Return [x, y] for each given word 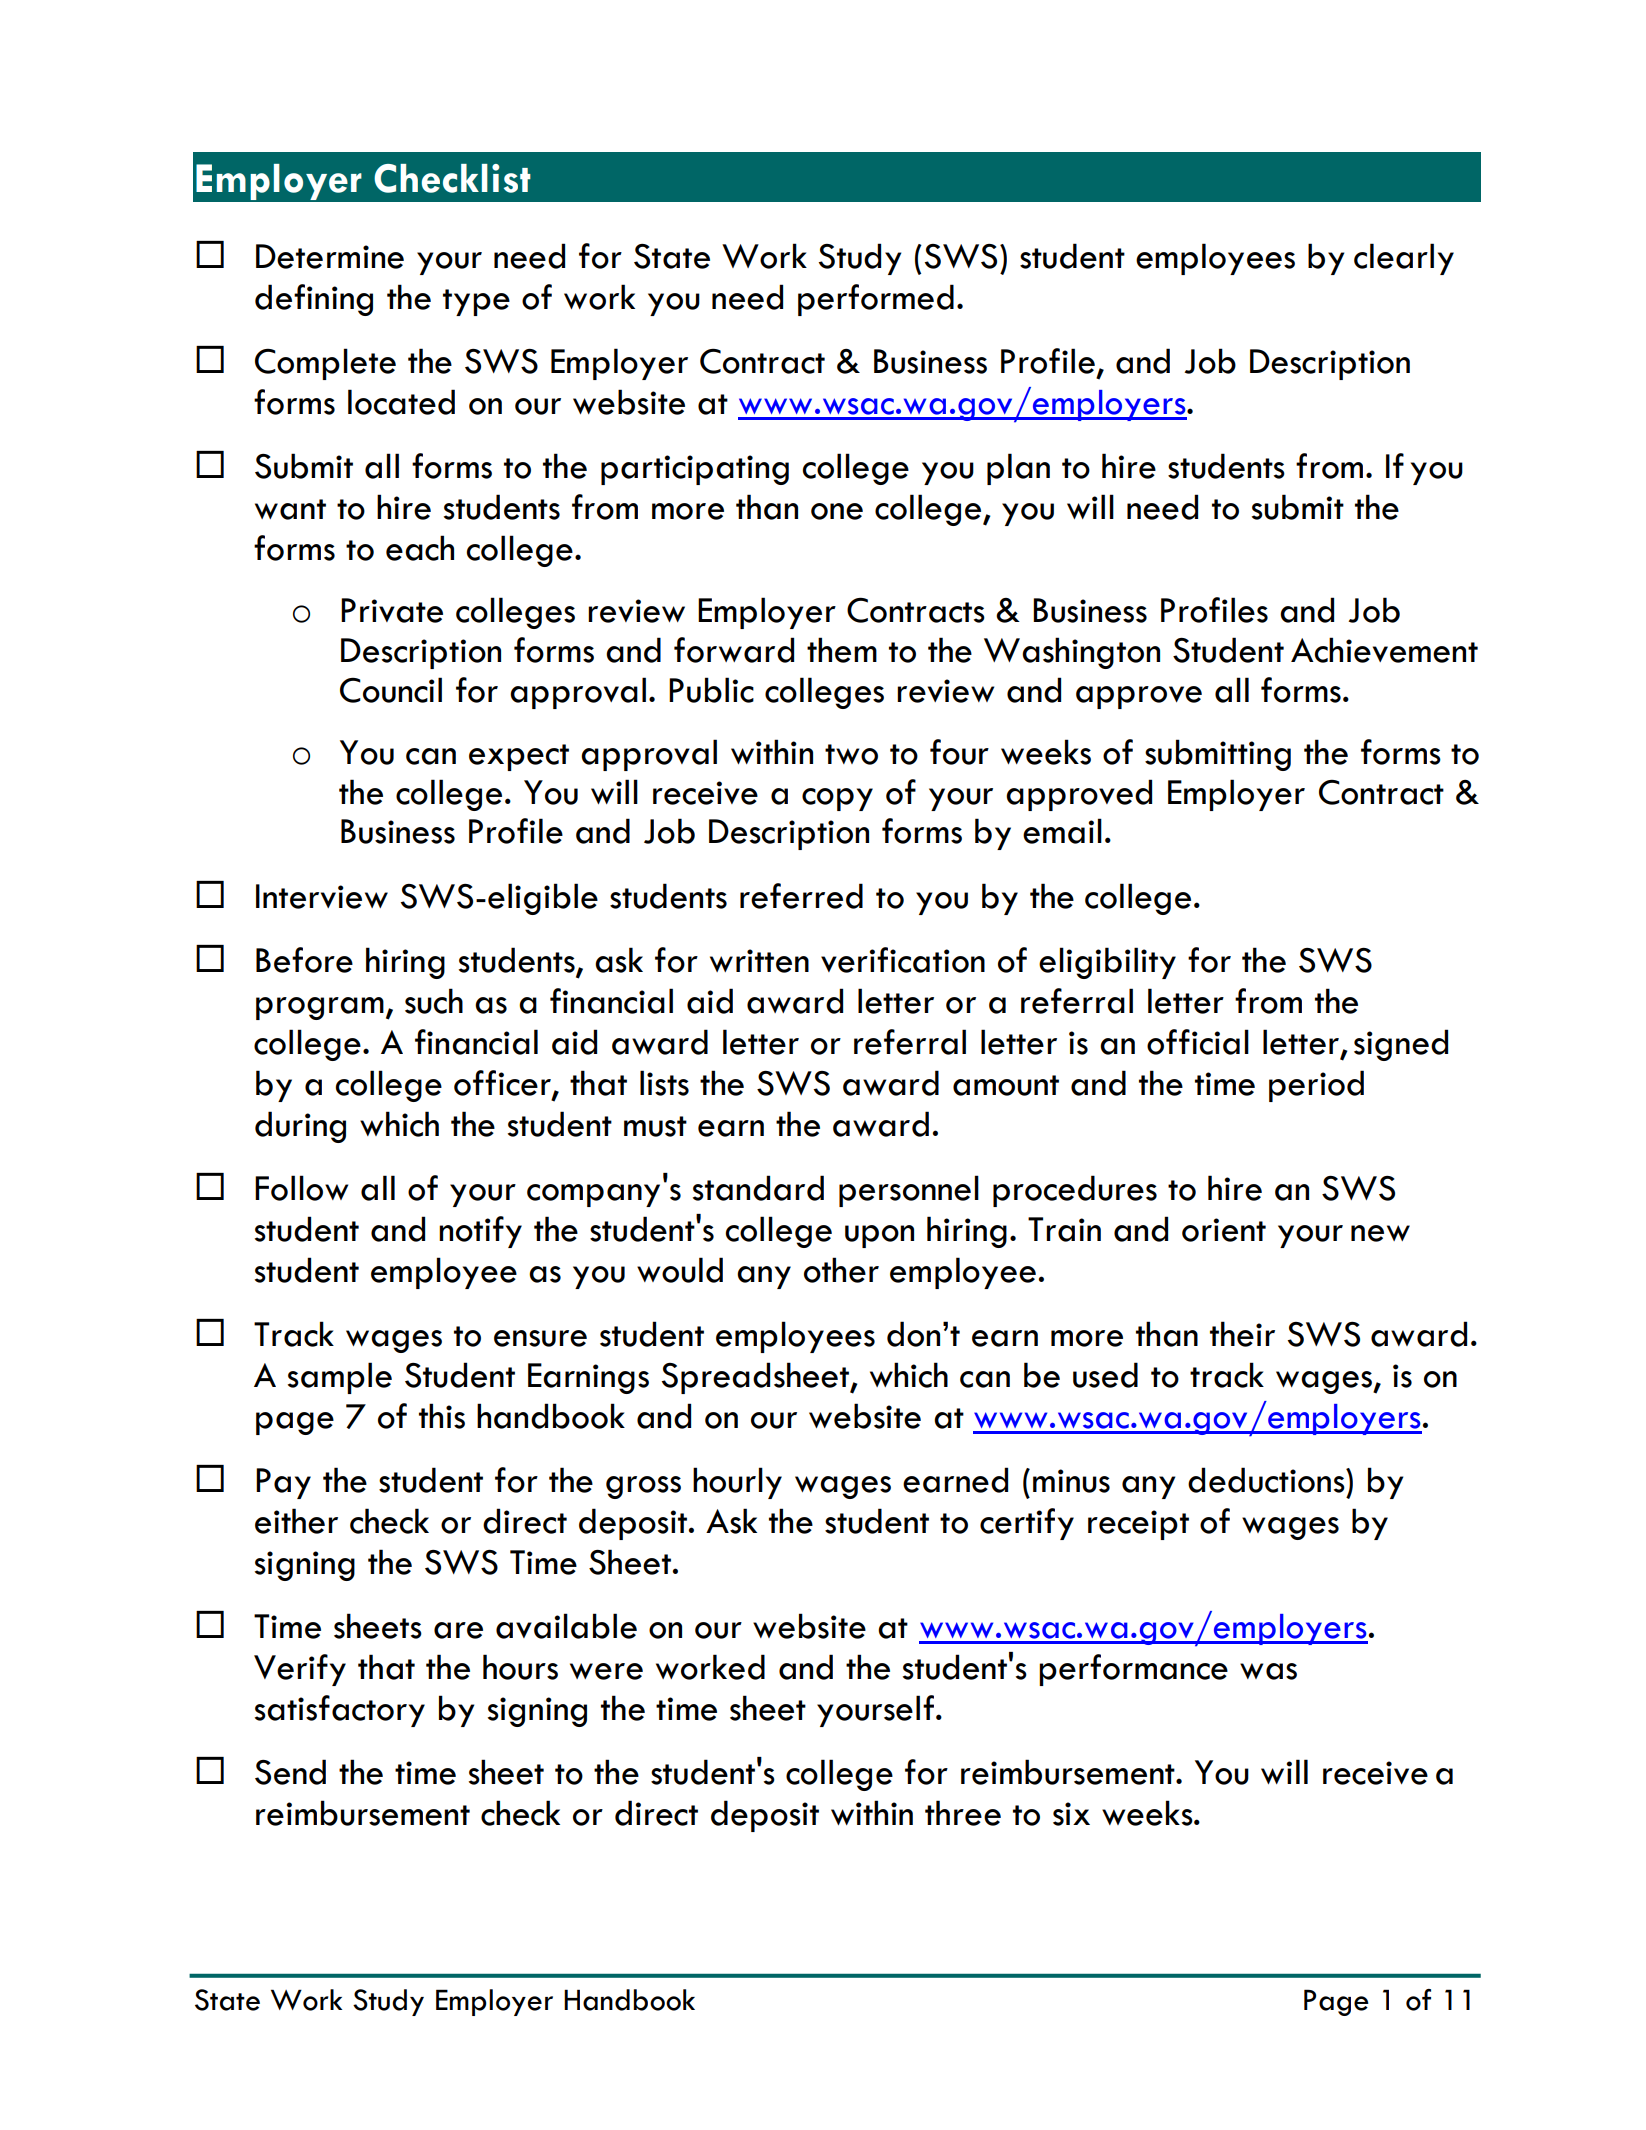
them [842, 650]
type [476, 302]
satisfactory [340, 1711]
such [434, 1001]
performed [876, 300]
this [442, 1416]
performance [1133, 1670]
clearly [1404, 259]
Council [391, 690]
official [1198, 1042]
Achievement [1384, 650]
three [963, 1813]
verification [903, 960]
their [1242, 1334]
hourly [737, 1483]
